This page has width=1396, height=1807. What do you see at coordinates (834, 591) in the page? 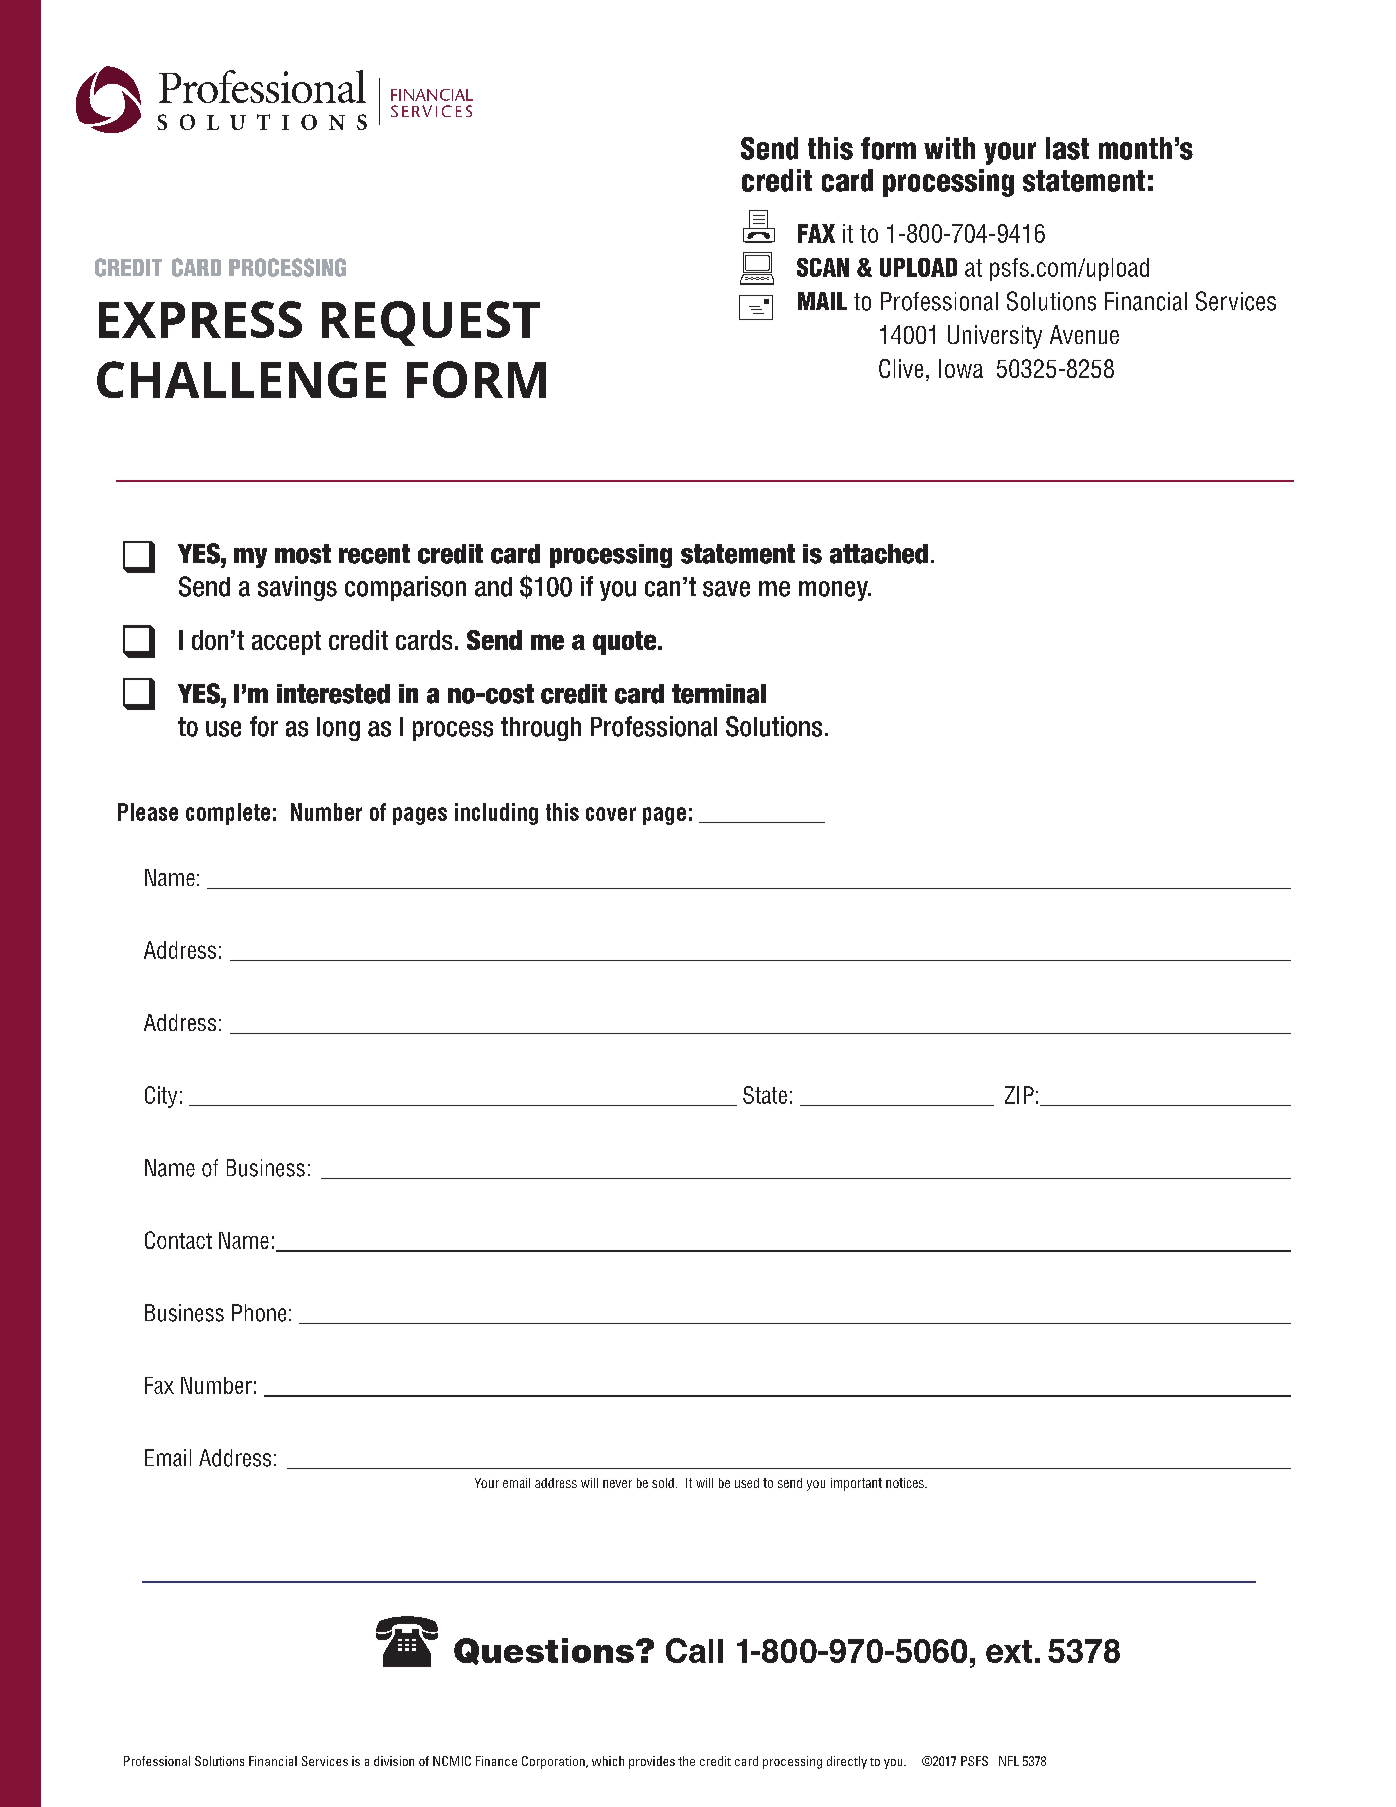
I see `money` at bounding box center [834, 591].
